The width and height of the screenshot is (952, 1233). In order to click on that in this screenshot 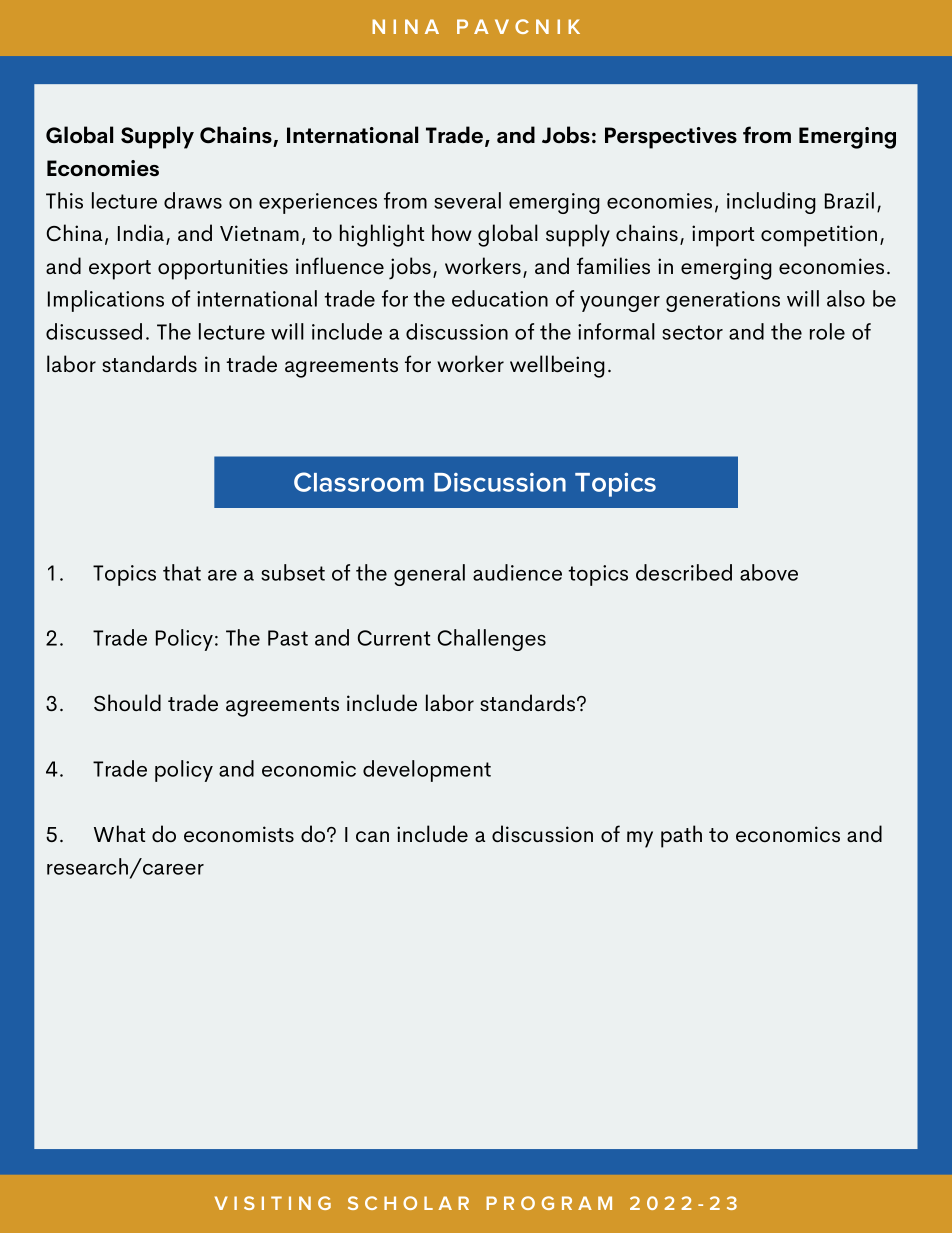, I will do `click(182, 572)`.
